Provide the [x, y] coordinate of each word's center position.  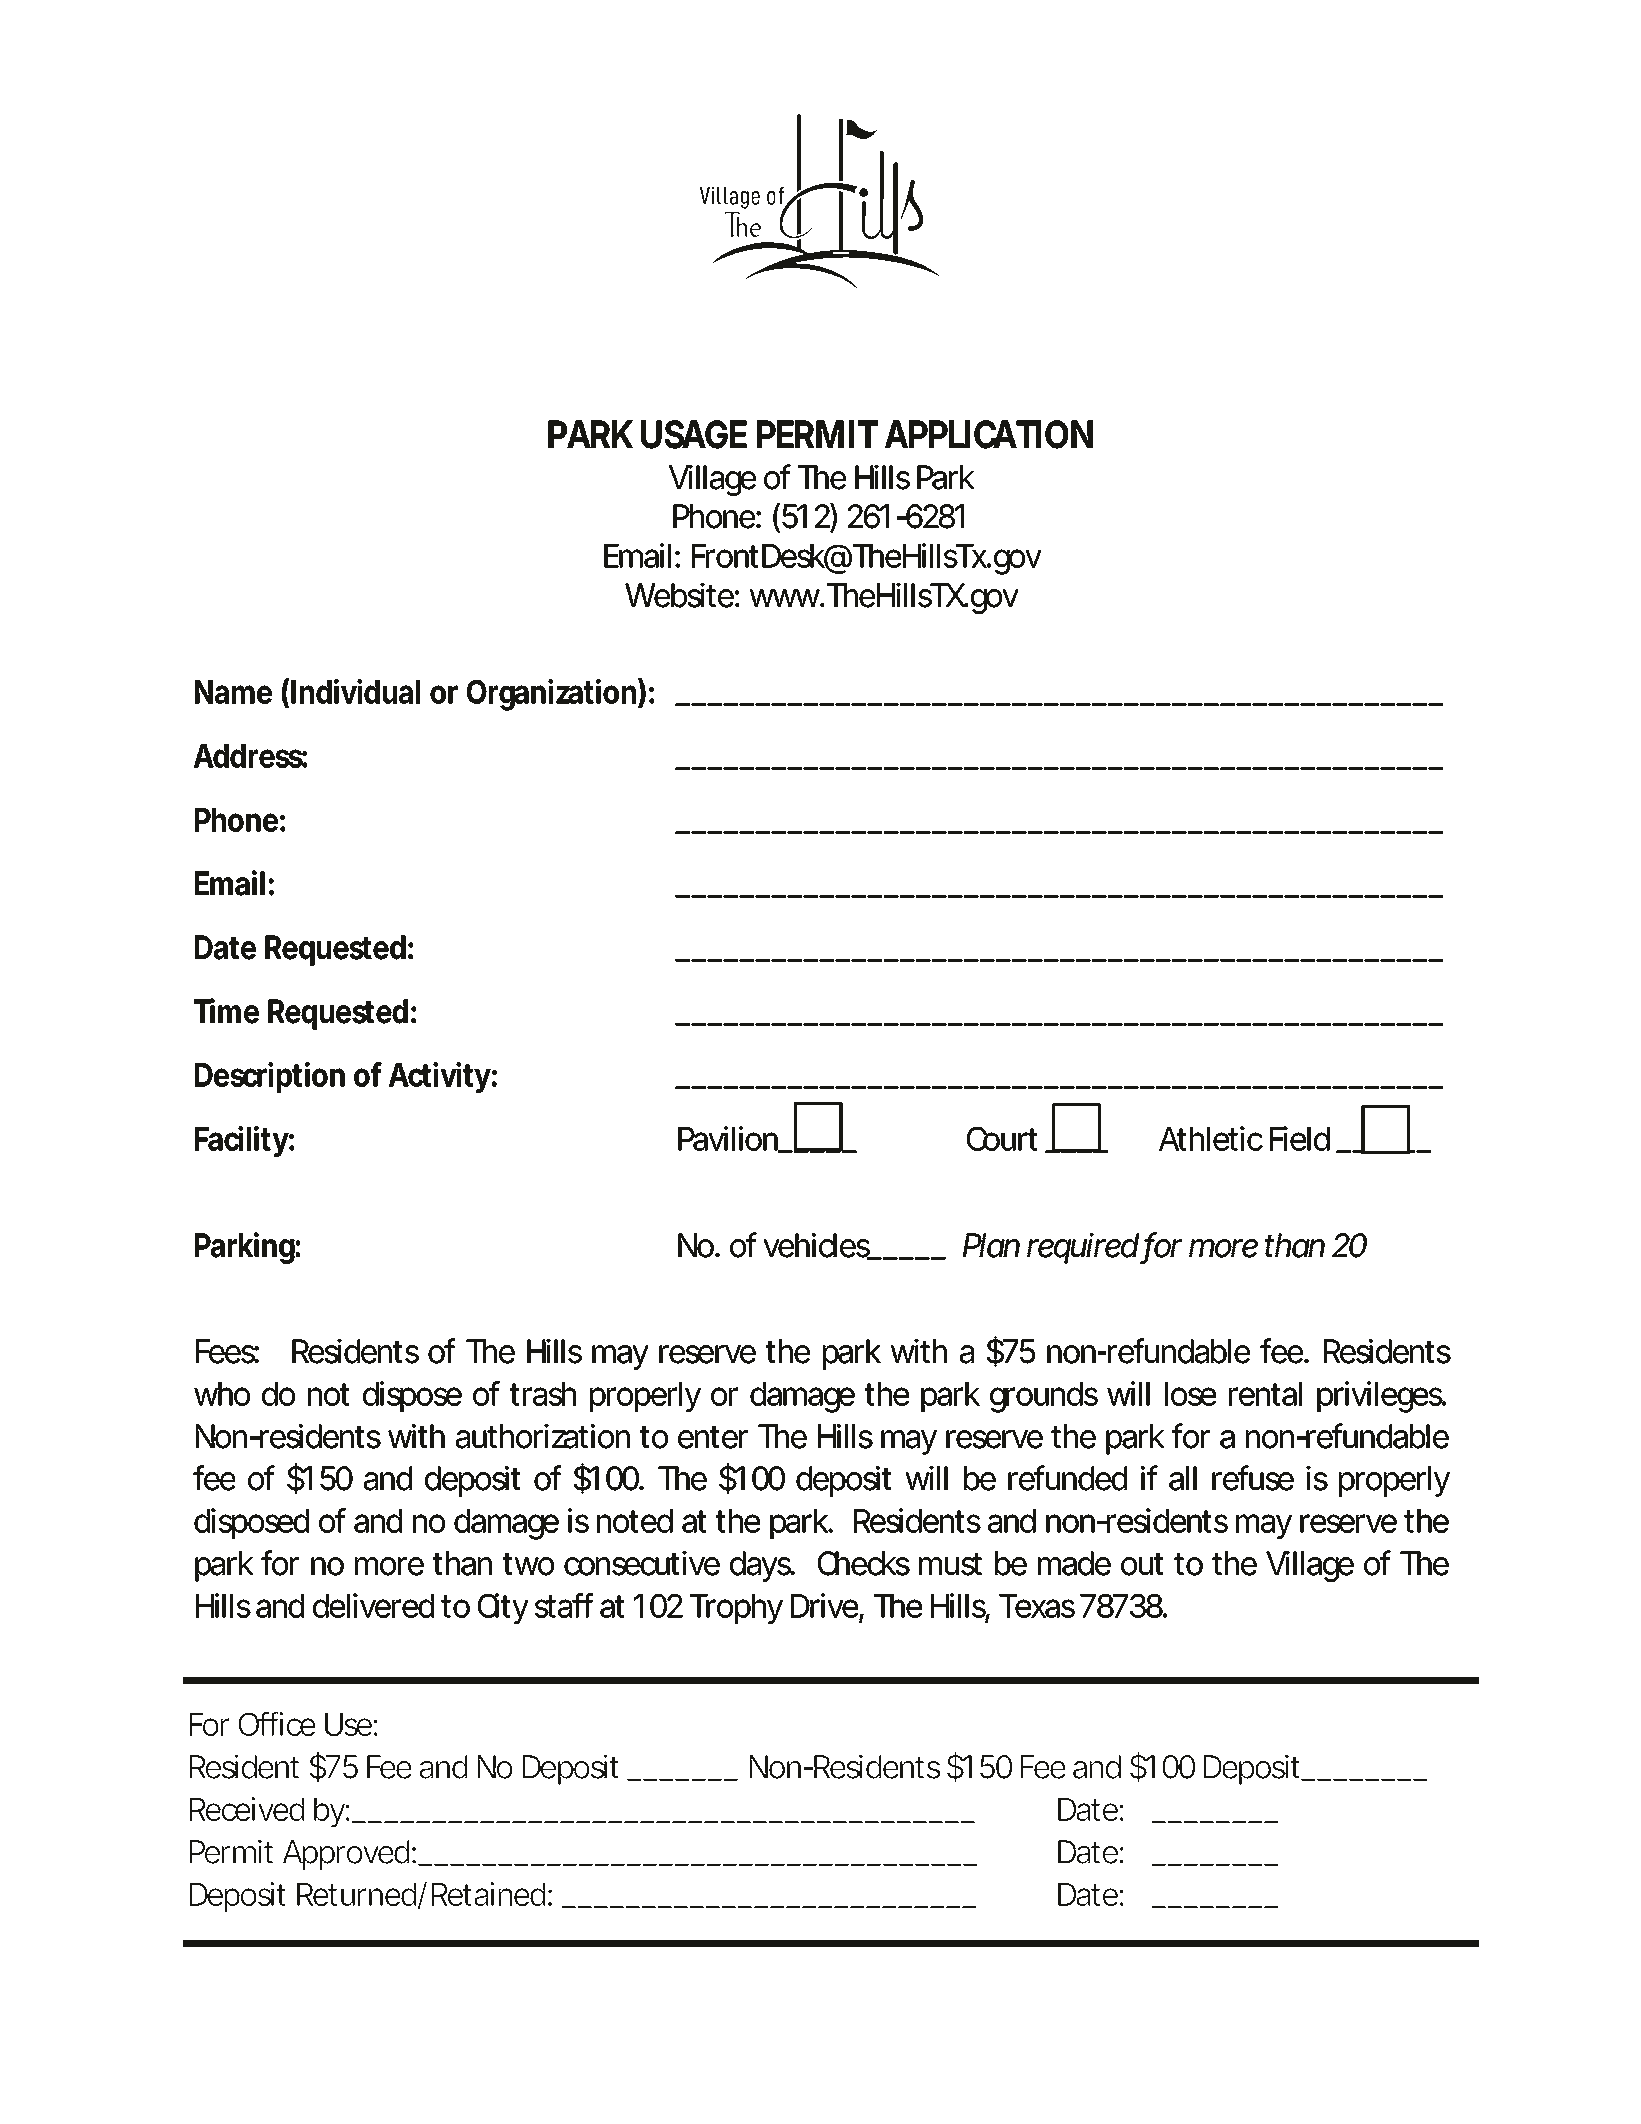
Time [226, 1011]
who [222, 1394]
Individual [355, 691]
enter [713, 1437]
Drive [825, 1606]
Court [1002, 1139]
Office [277, 1724]
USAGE [694, 434]
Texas [1037, 1606]
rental [1265, 1394]
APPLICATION [989, 434]
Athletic [1211, 1138]
